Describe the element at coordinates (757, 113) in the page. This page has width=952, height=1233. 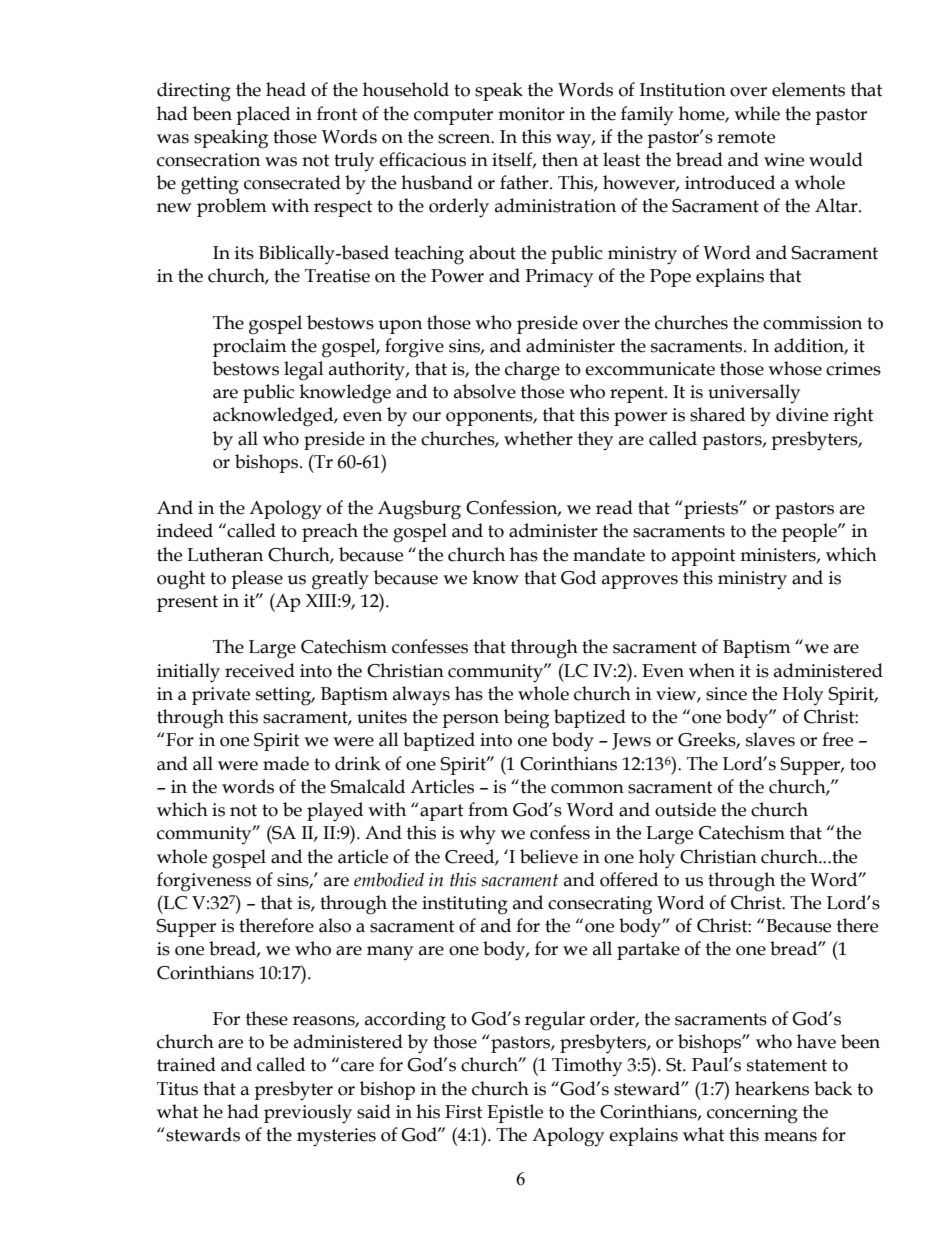
I see `while` at that location.
